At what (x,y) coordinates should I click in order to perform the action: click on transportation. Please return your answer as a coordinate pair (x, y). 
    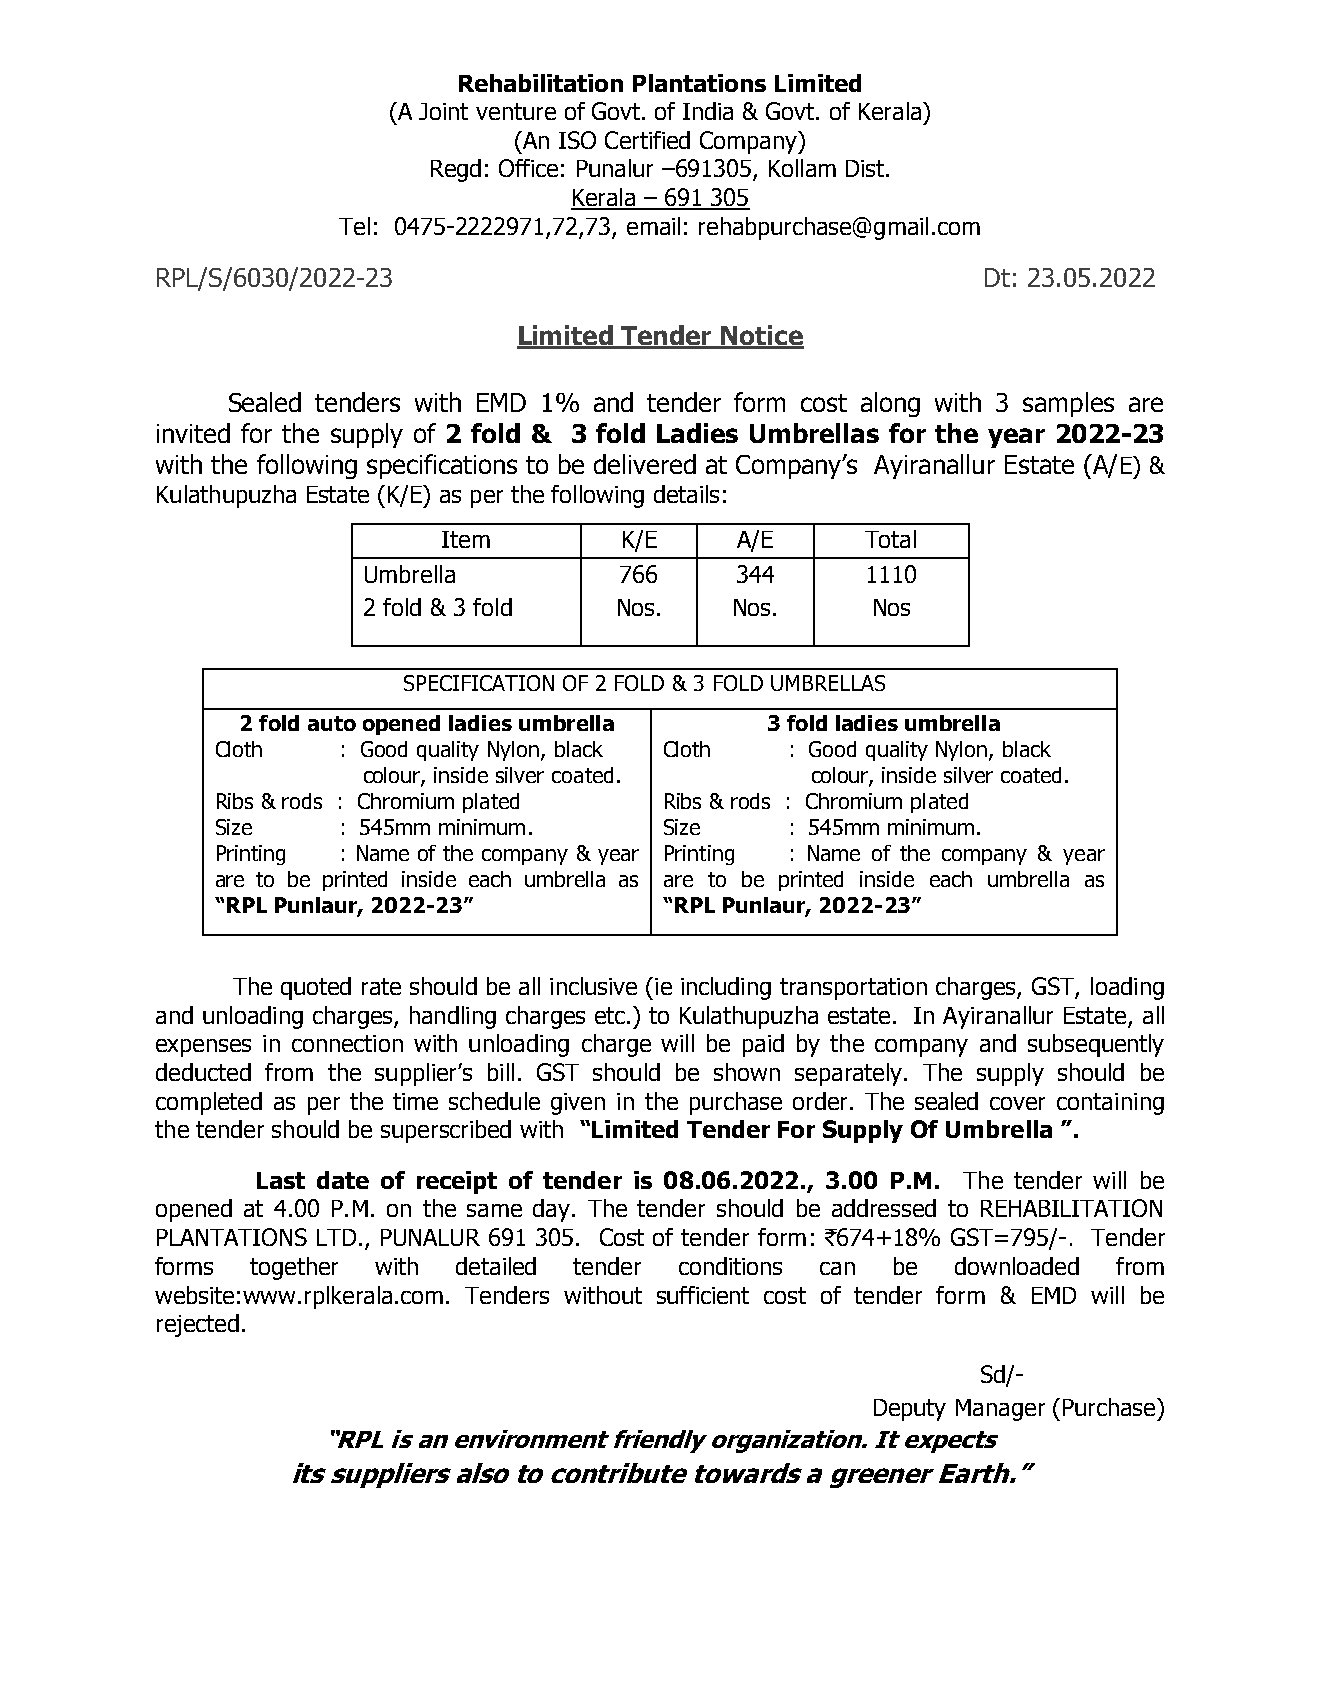
    Looking at the image, I should click on (853, 989).
